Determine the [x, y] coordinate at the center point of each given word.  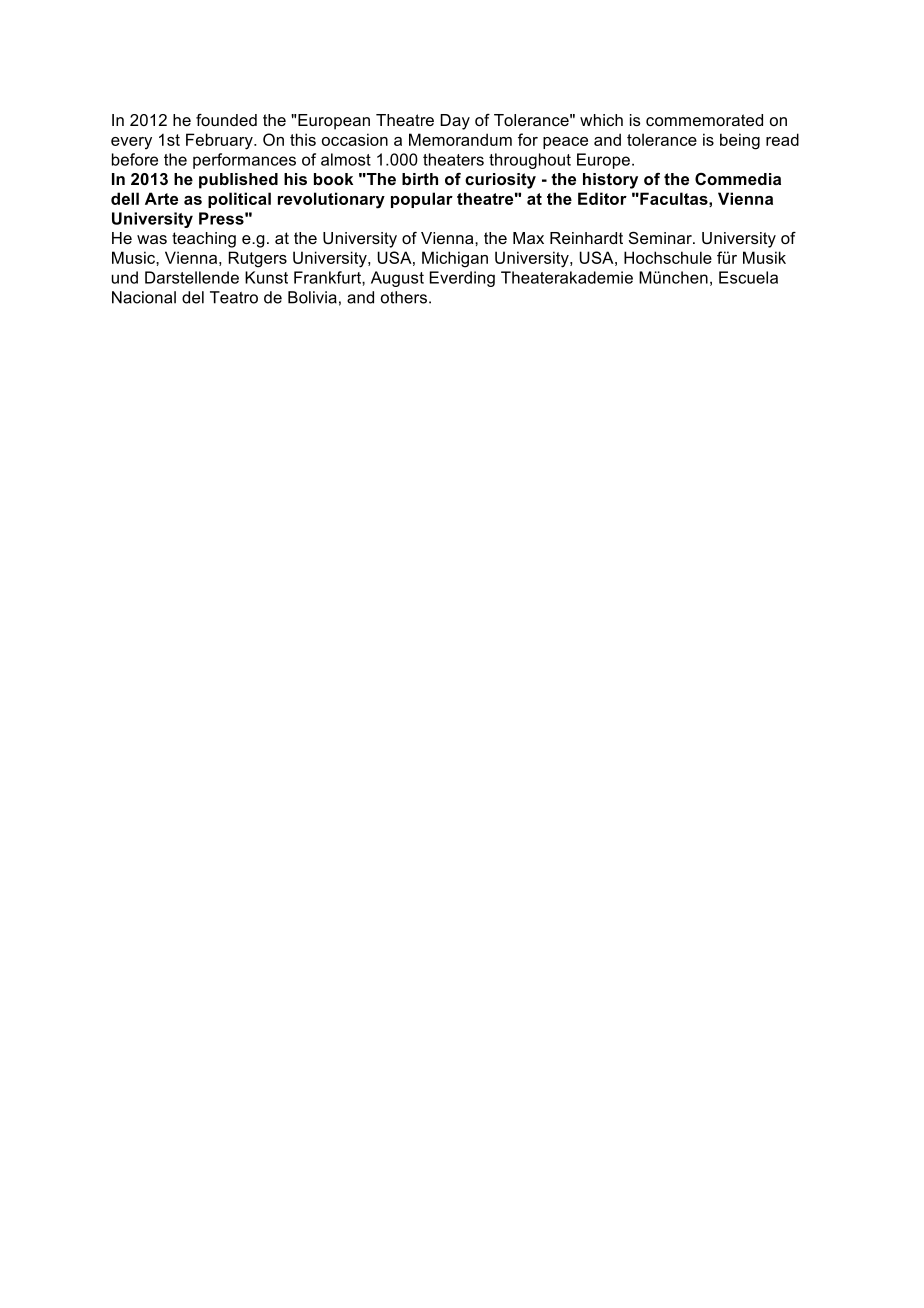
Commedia [738, 179]
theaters [453, 159]
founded [226, 120]
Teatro [234, 297]
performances [244, 161]
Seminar [661, 237]
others [404, 297]
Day [455, 122]
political [239, 200]
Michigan [455, 259]
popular [422, 200]
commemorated [704, 120]
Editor [602, 198]
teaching [204, 240]
